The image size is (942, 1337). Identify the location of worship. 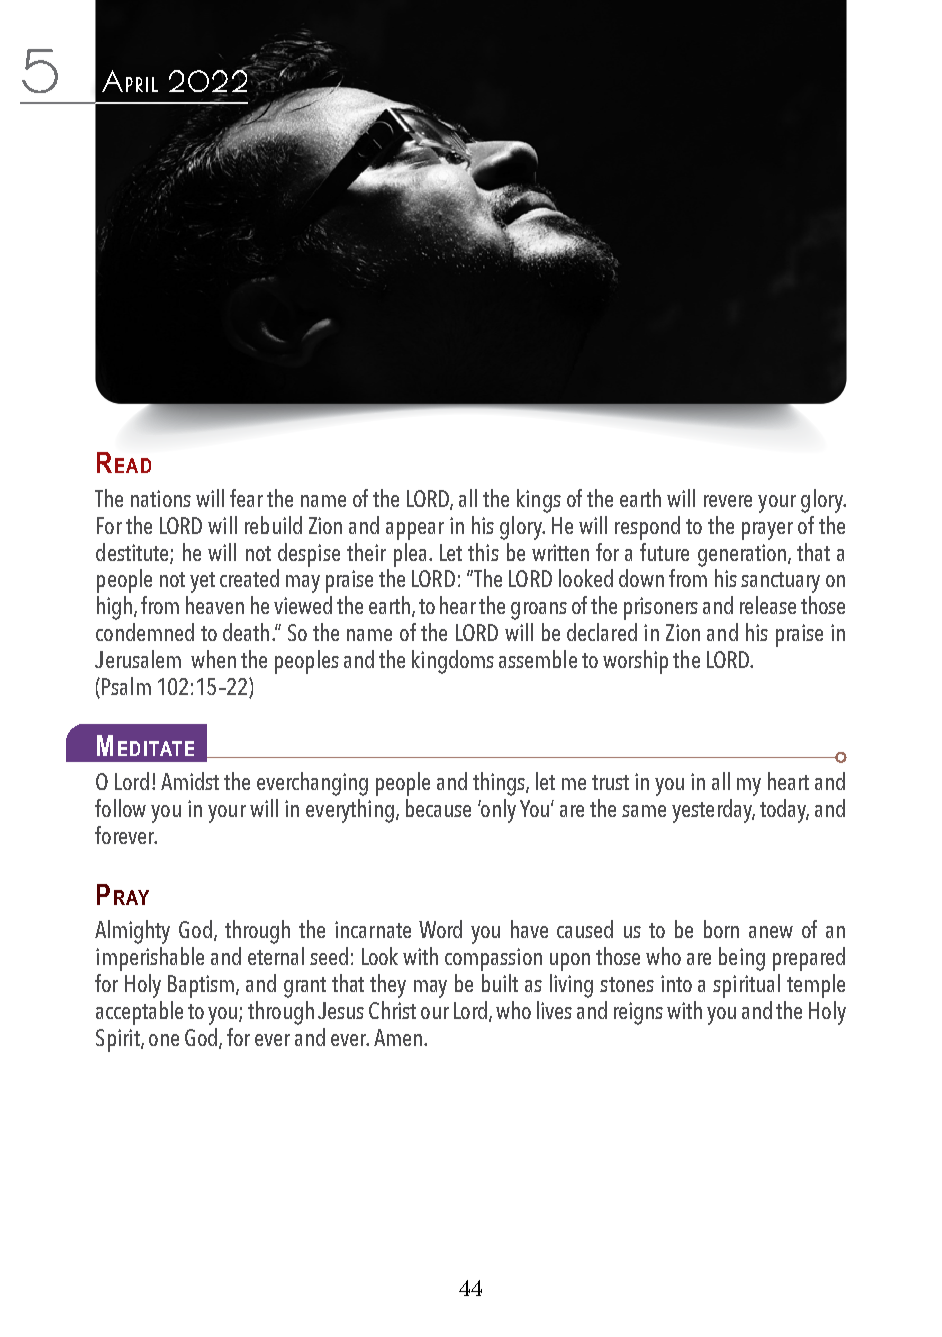
(635, 662).
